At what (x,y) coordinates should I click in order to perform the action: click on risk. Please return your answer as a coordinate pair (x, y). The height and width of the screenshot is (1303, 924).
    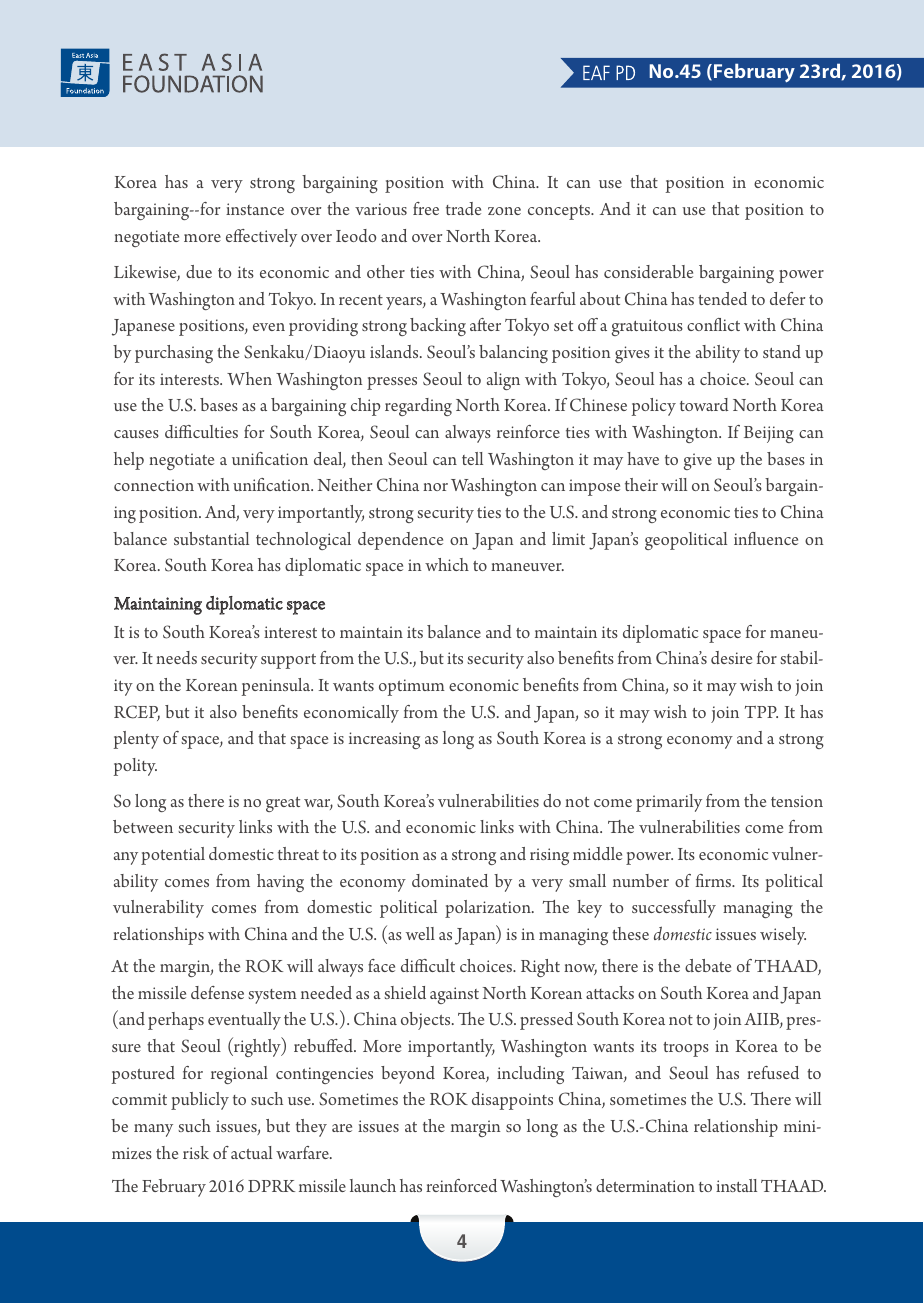
    Looking at the image, I should click on (196, 1152).
